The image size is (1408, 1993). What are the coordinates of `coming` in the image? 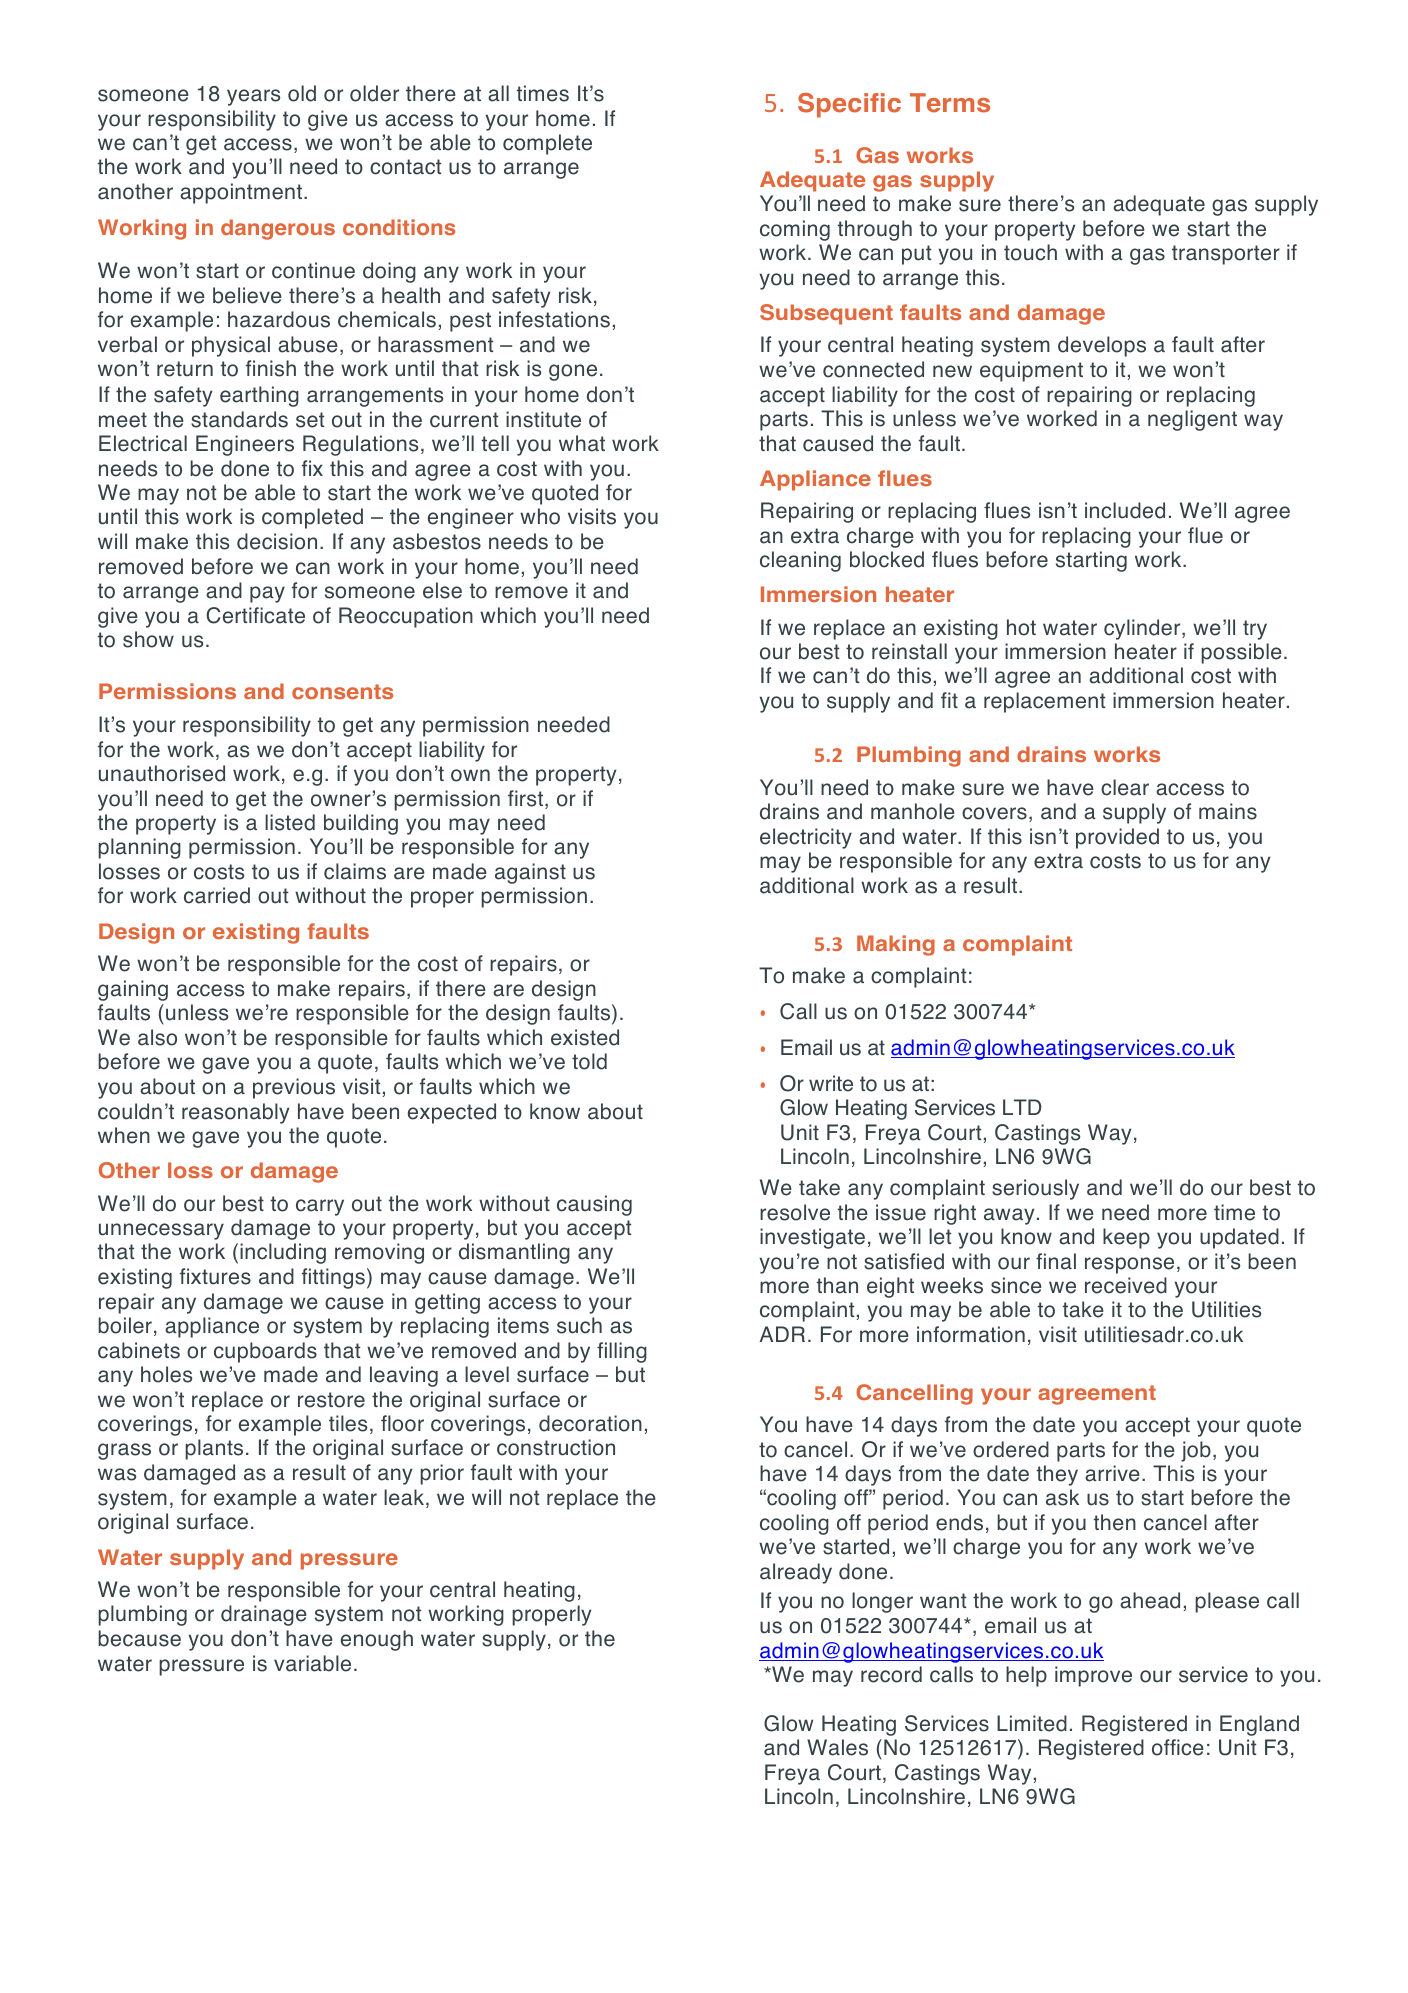 It's located at (795, 230).
